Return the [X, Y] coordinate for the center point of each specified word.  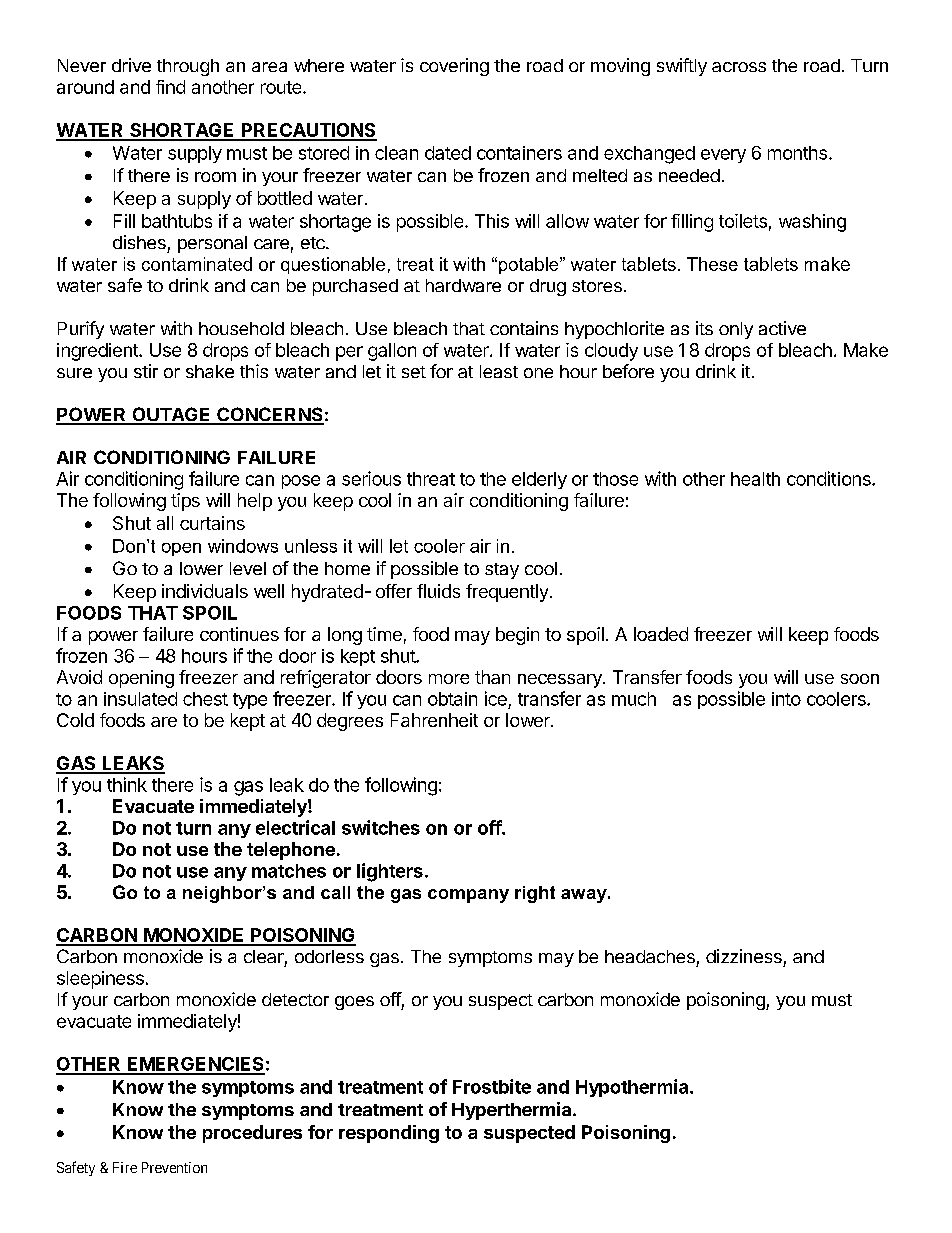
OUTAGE [171, 415]
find [170, 87]
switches [381, 827]
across [739, 67]
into [786, 699]
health [755, 479]
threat [431, 479]
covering [454, 67]
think [127, 784]
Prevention [174, 1167]
